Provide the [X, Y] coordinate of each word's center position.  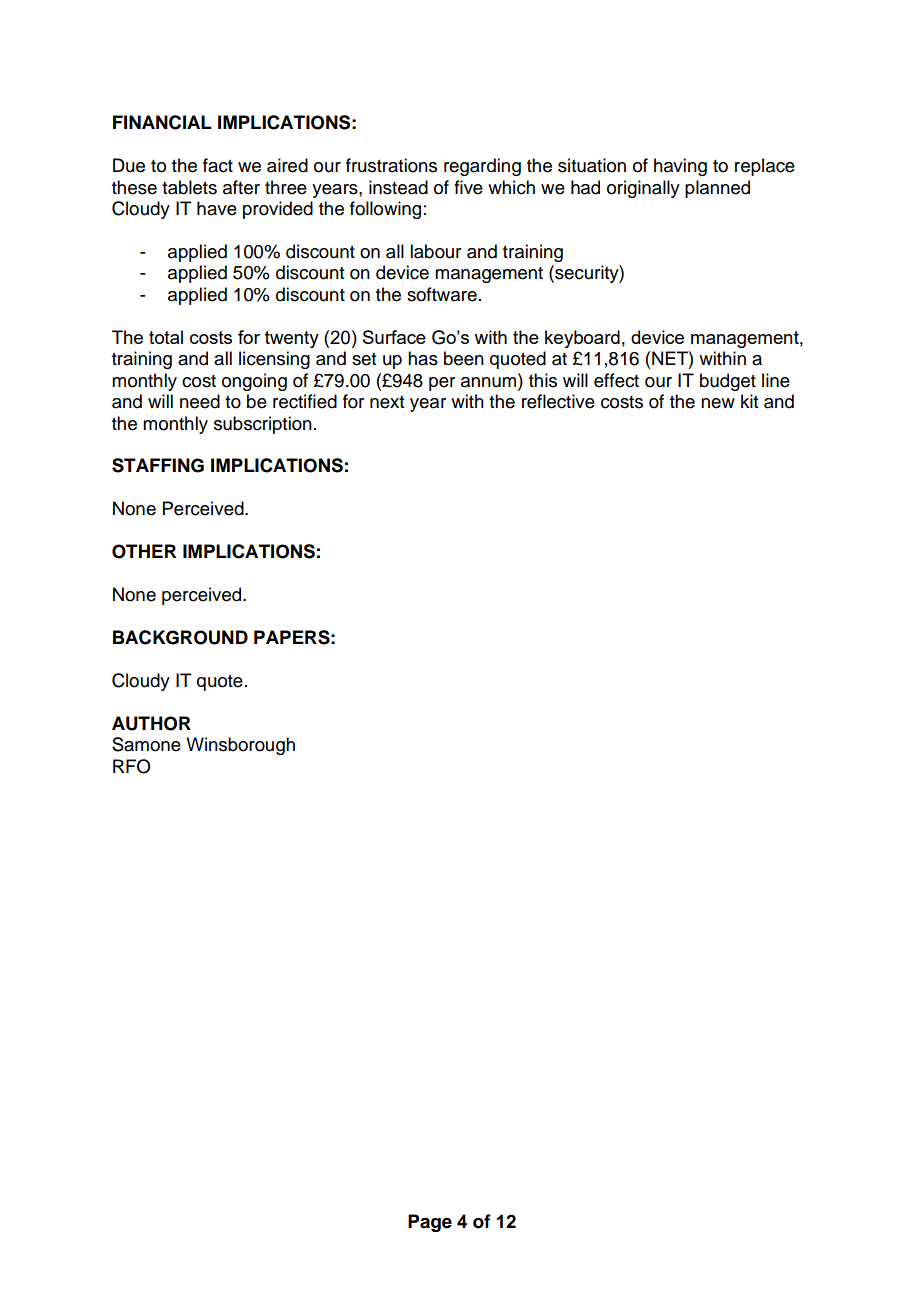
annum [490, 381]
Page [430, 1223]
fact [218, 165]
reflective [558, 401]
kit [749, 401]
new [718, 403]
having [680, 167]
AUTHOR [151, 723]
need [200, 401]
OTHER [144, 551]
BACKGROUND [180, 637]
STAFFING [158, 465]
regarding [482, 167]
